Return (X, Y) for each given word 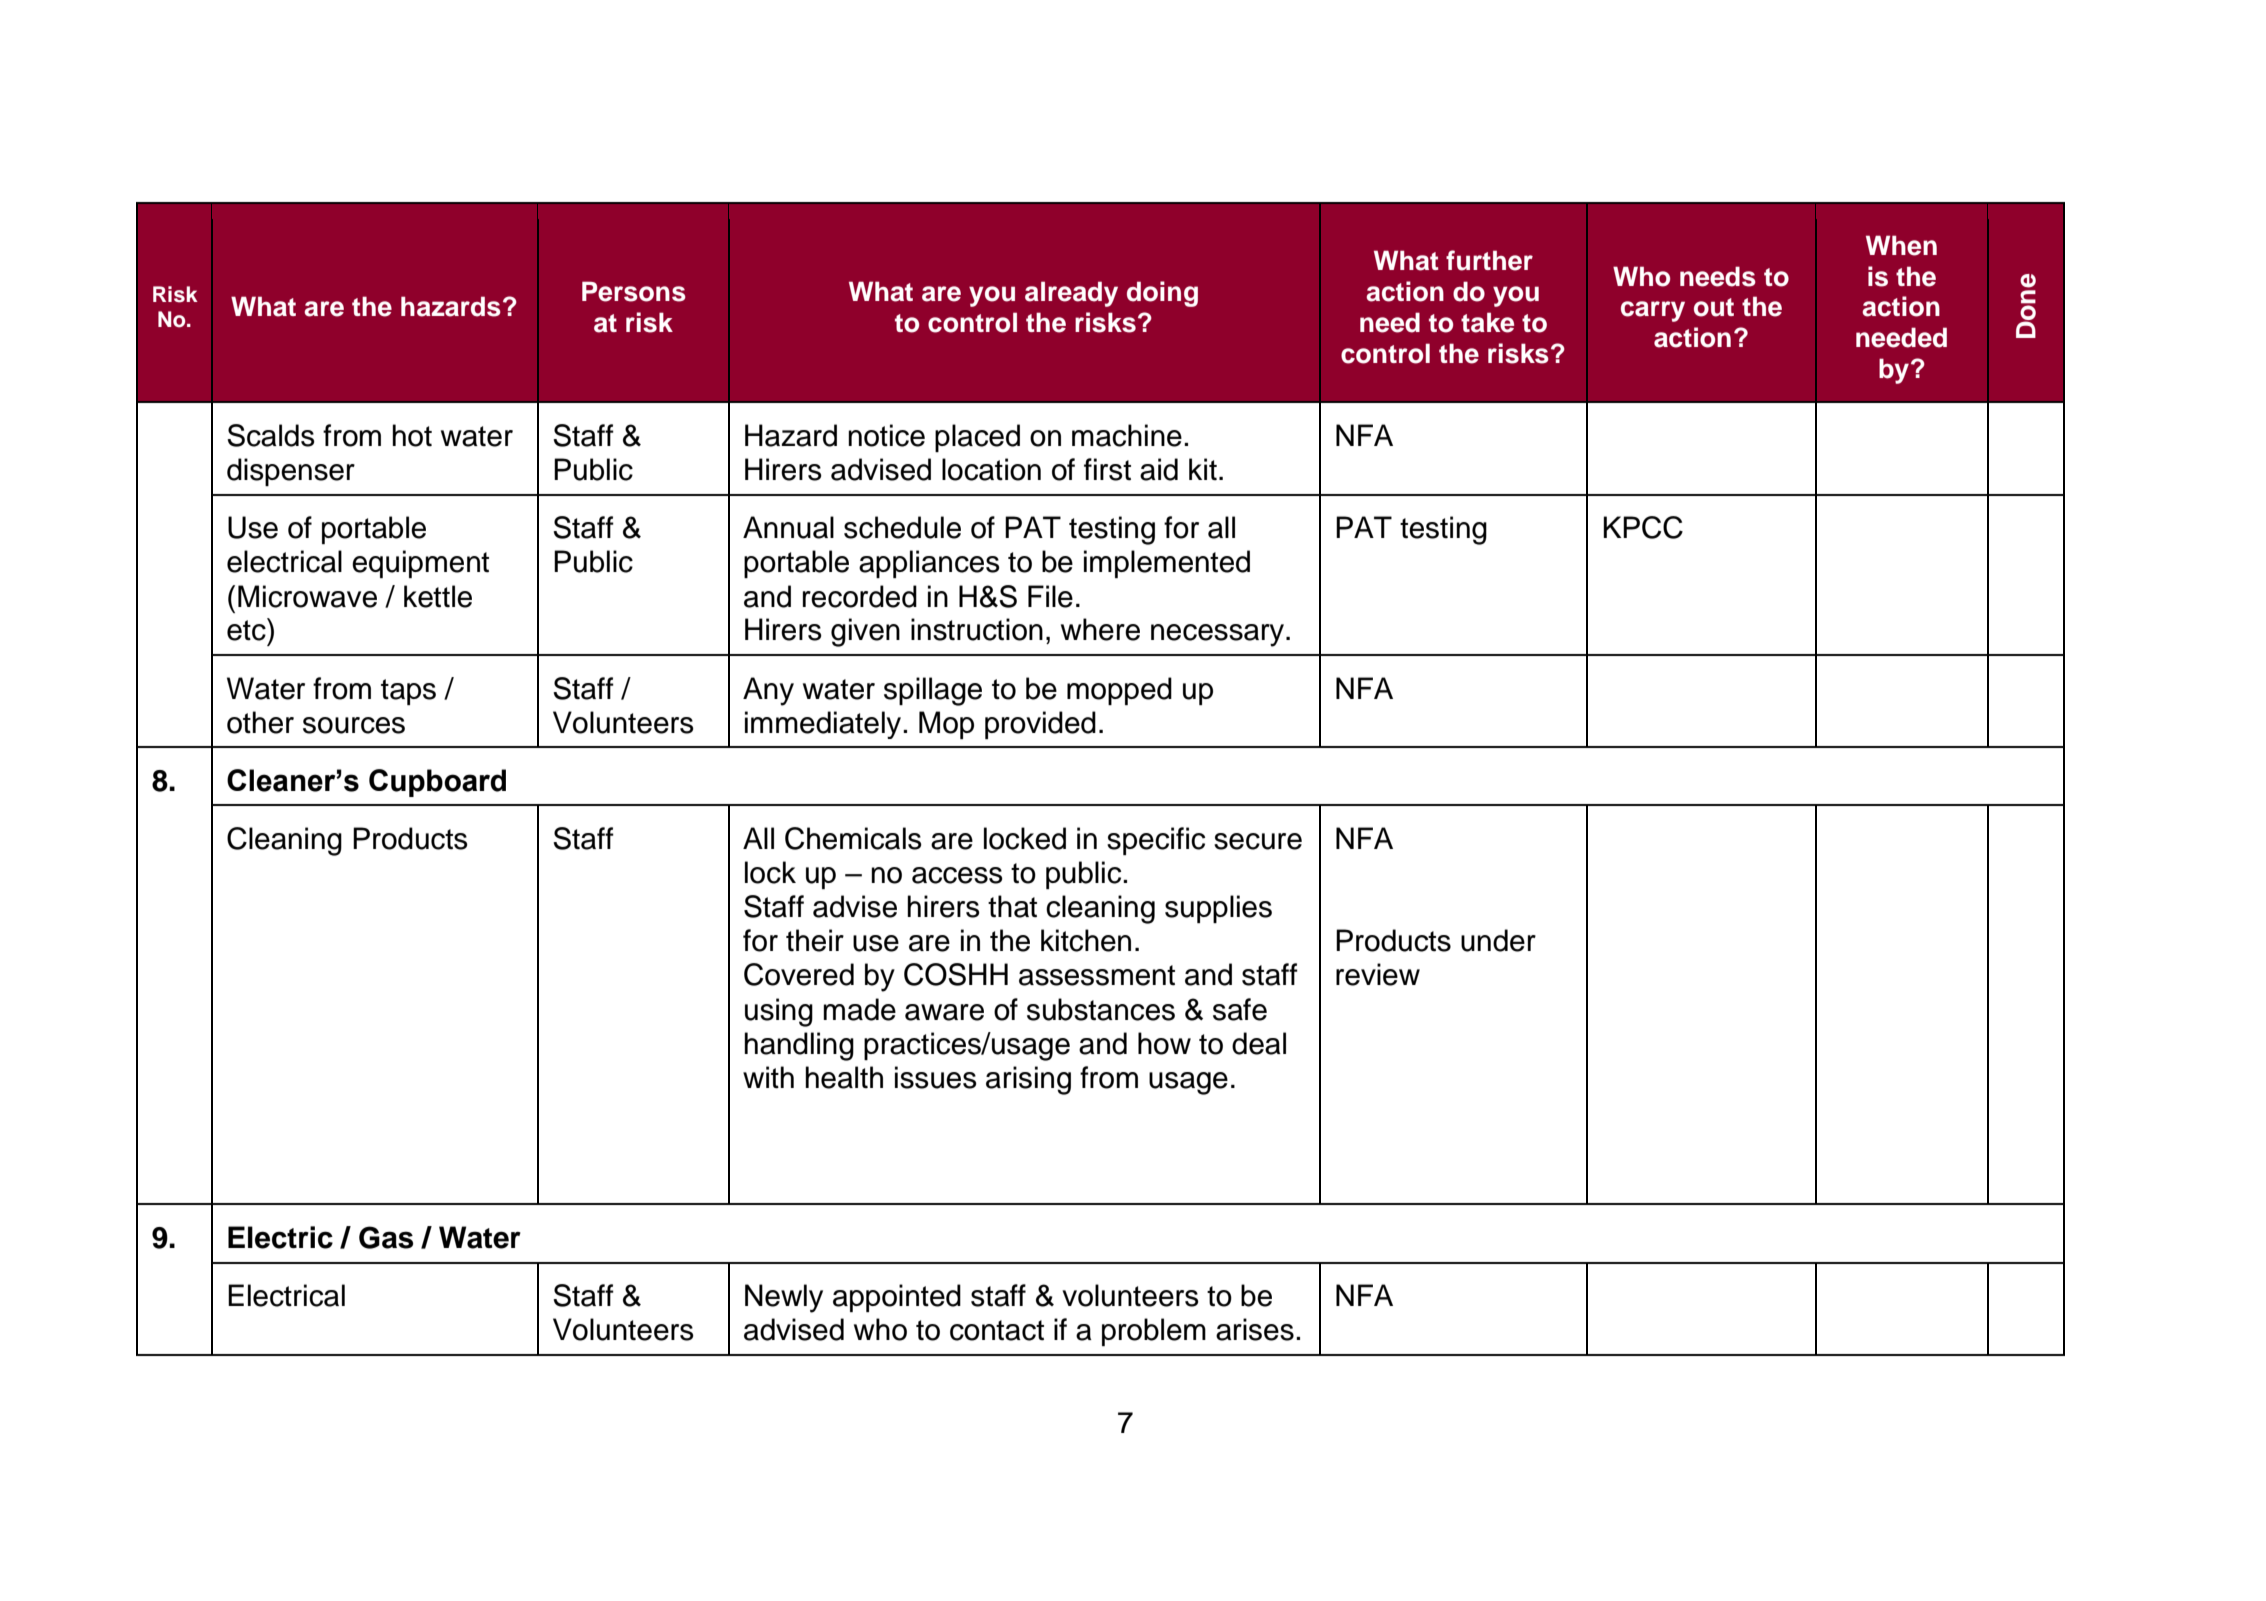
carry (1653, 311)
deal (1259, 1043)
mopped (1119, 691)
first (1107, 469)
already (1071, 294)
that (1012, 906)
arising (1028, 1080)
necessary (1219, 635)
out (1714, 307)
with (768, 1077)
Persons (634, 291)
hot (412, 435)
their (815, 940)
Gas (386, 1237)
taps (408, 692)
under (1498, 940)
